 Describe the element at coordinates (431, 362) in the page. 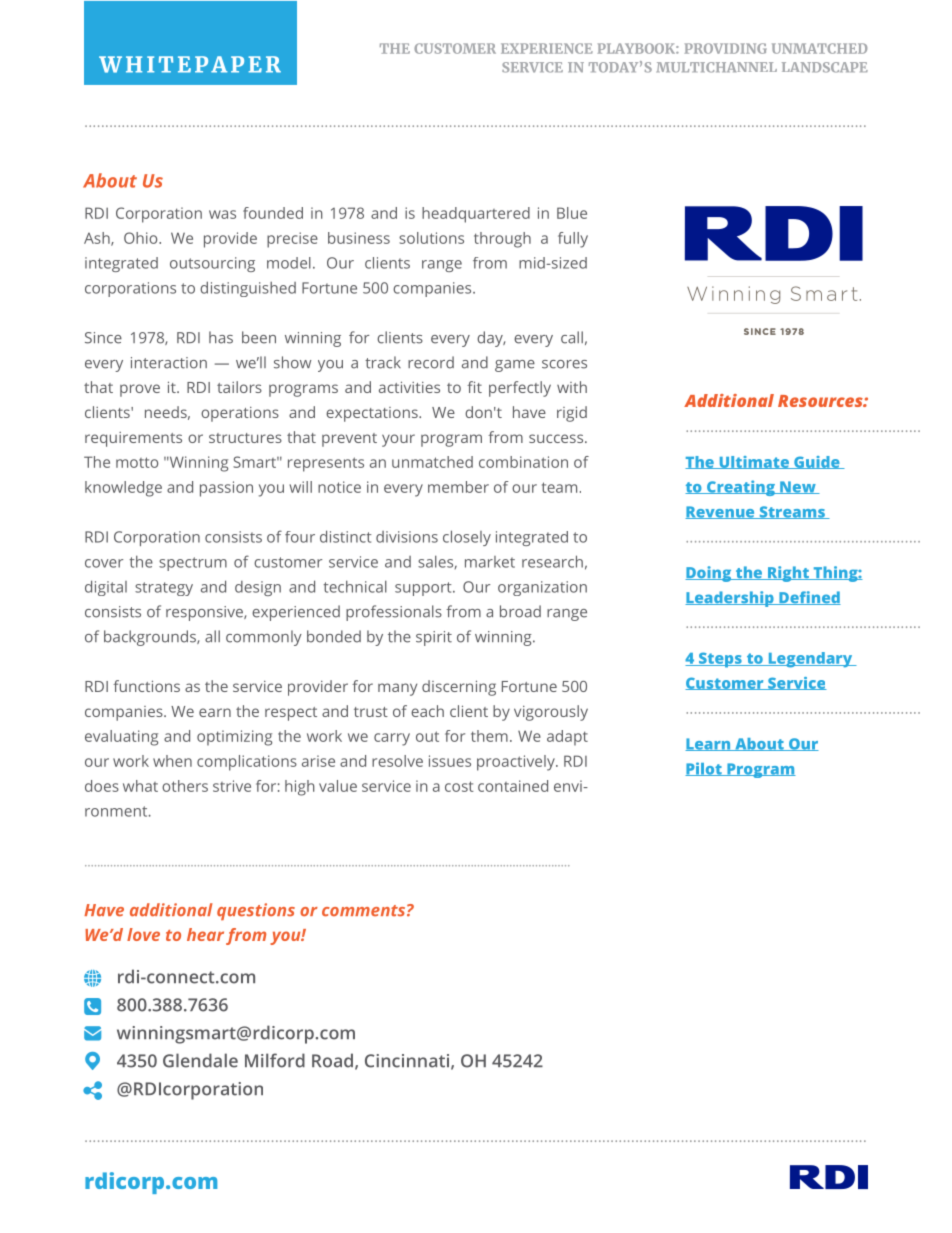

I see `record` at that location.
